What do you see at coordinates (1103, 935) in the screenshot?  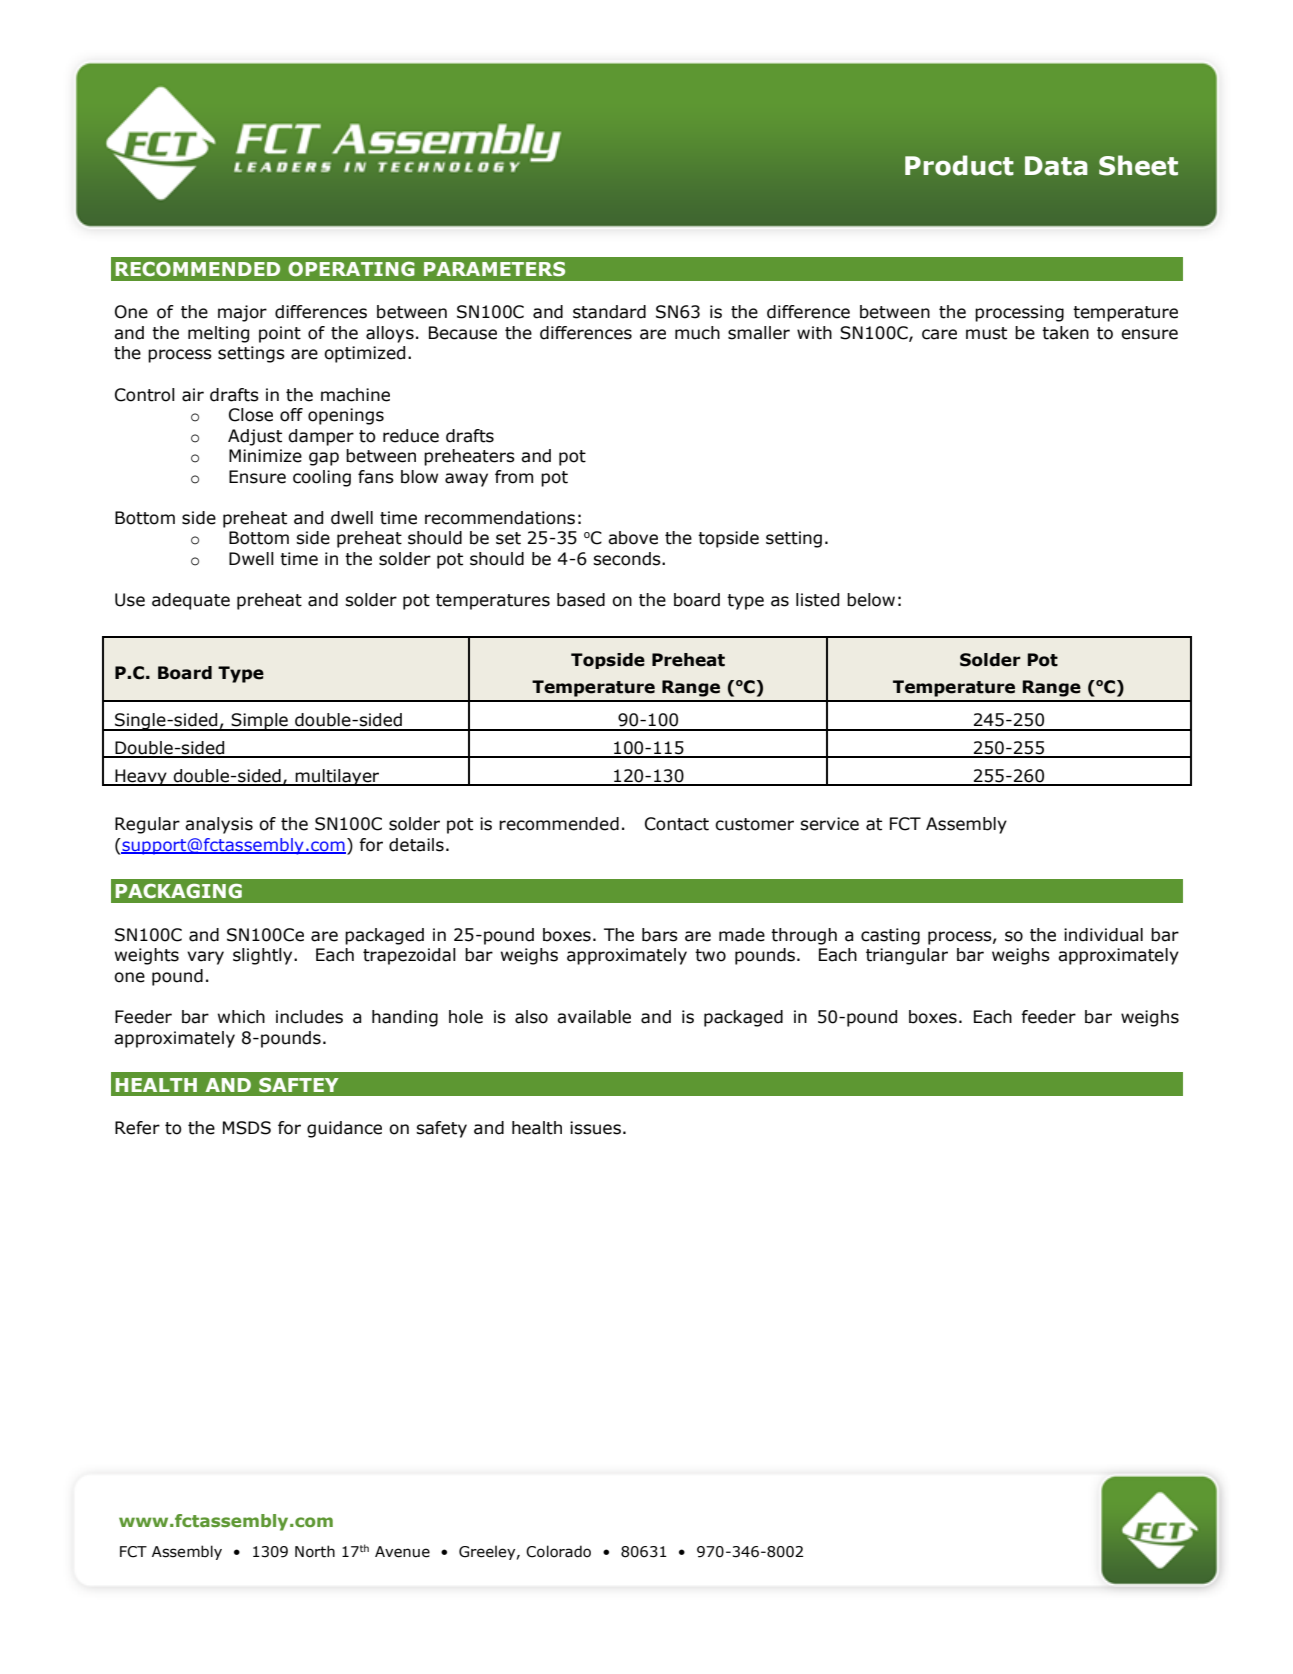 I see `individual` at bounding box center [1103, 935].
